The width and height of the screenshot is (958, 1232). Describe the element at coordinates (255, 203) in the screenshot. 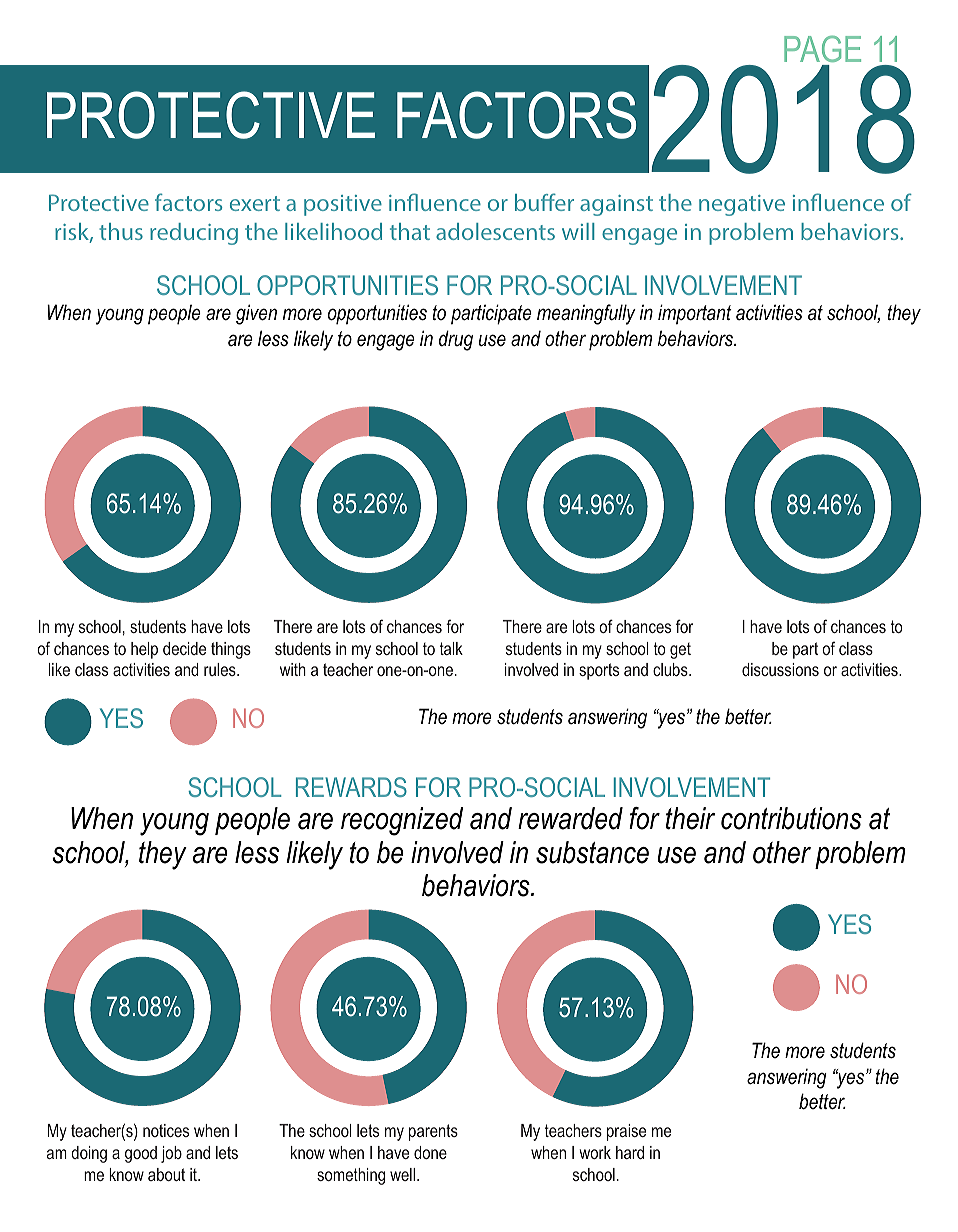

I see `exert` at that location.
